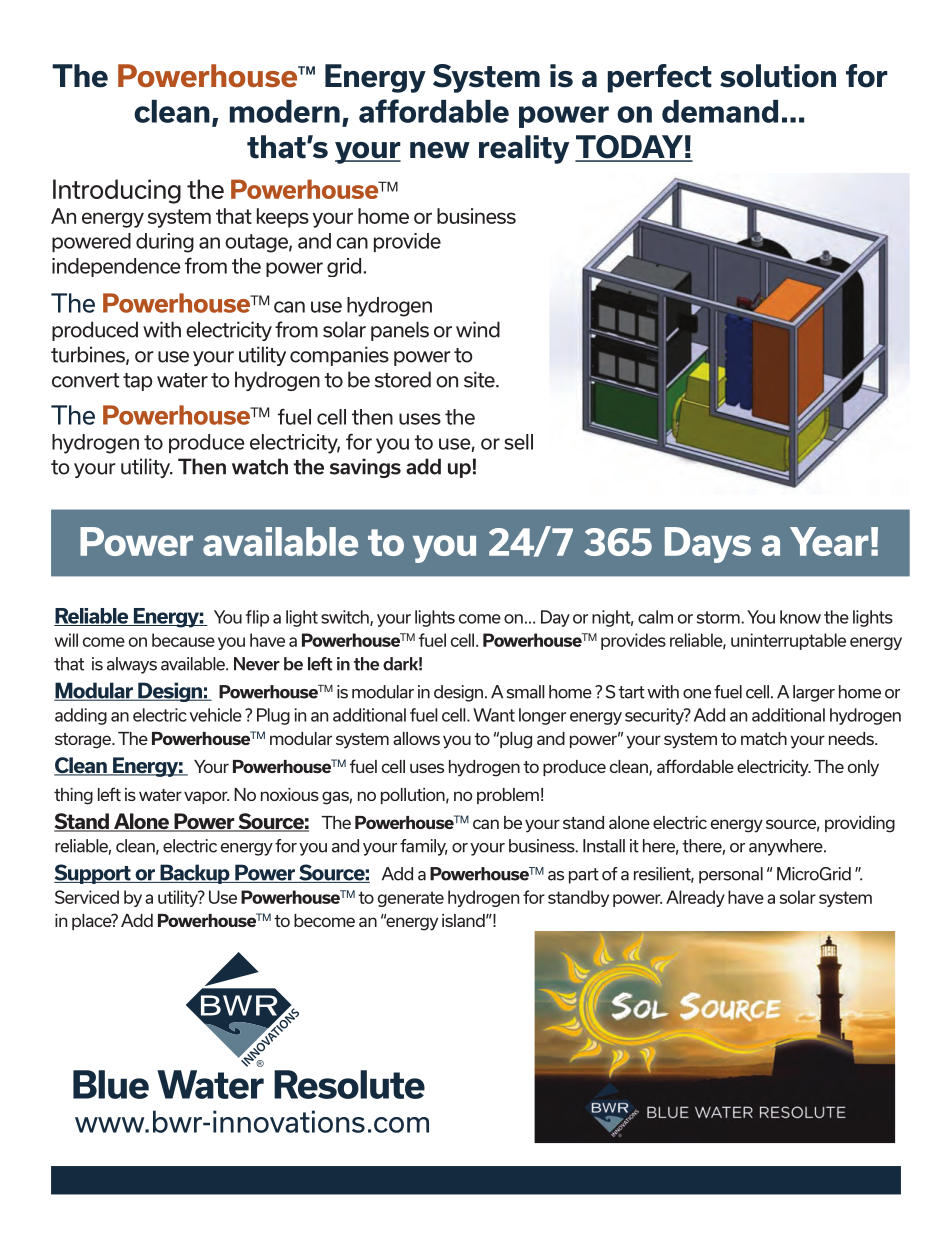 The width and height of the screenshot is (952, 1233). I want to click on new, so click(440, 150).
